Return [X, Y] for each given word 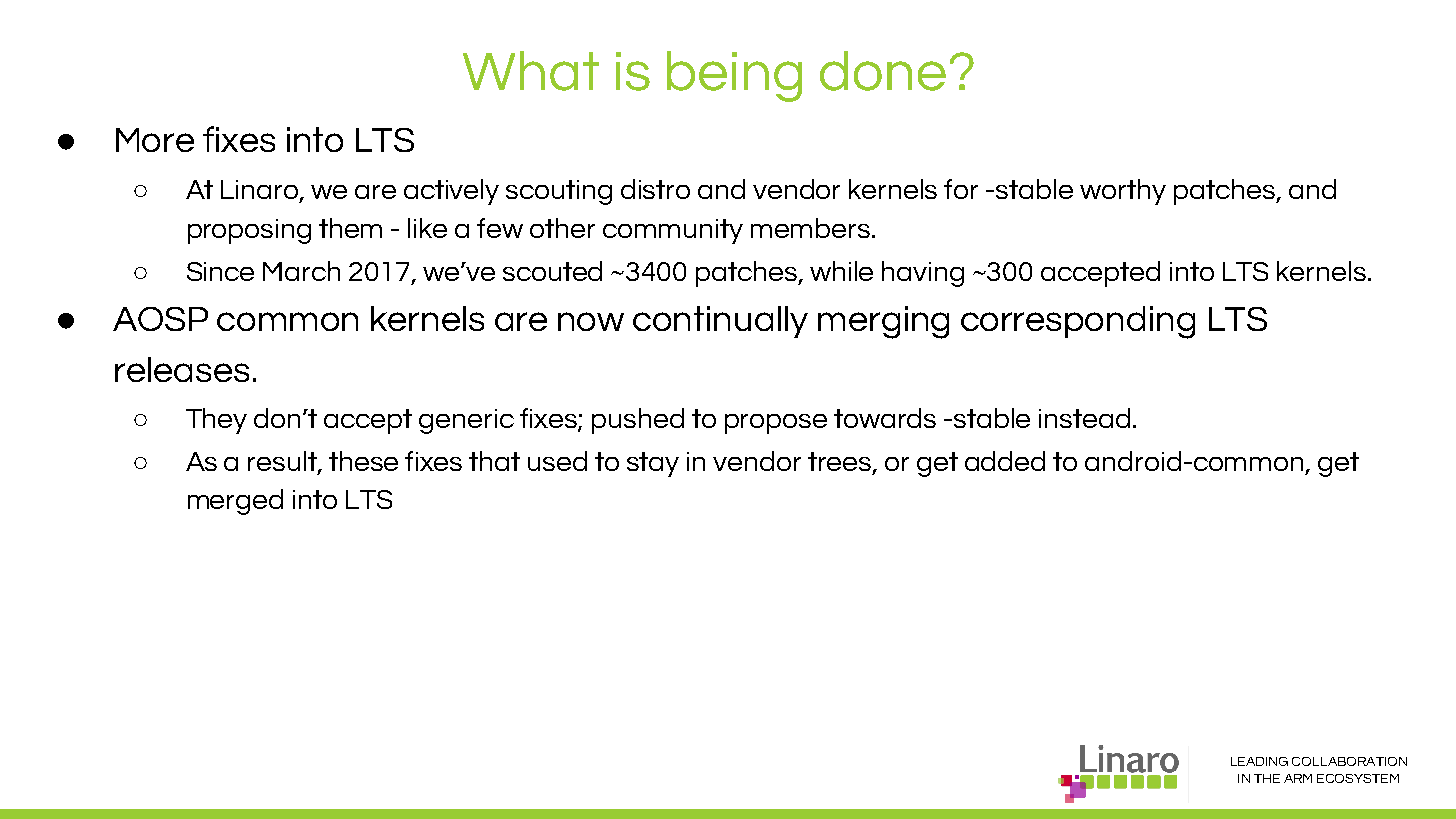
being [734, 76]
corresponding [1078, 322]
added [1005, 461]
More [155, 140]
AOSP [160, 319]
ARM [1298, 778]
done [883, 71]
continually [720, 322]
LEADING [1259, 761]
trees [841, 462]
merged [235, 502]
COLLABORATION [1349, 761]
